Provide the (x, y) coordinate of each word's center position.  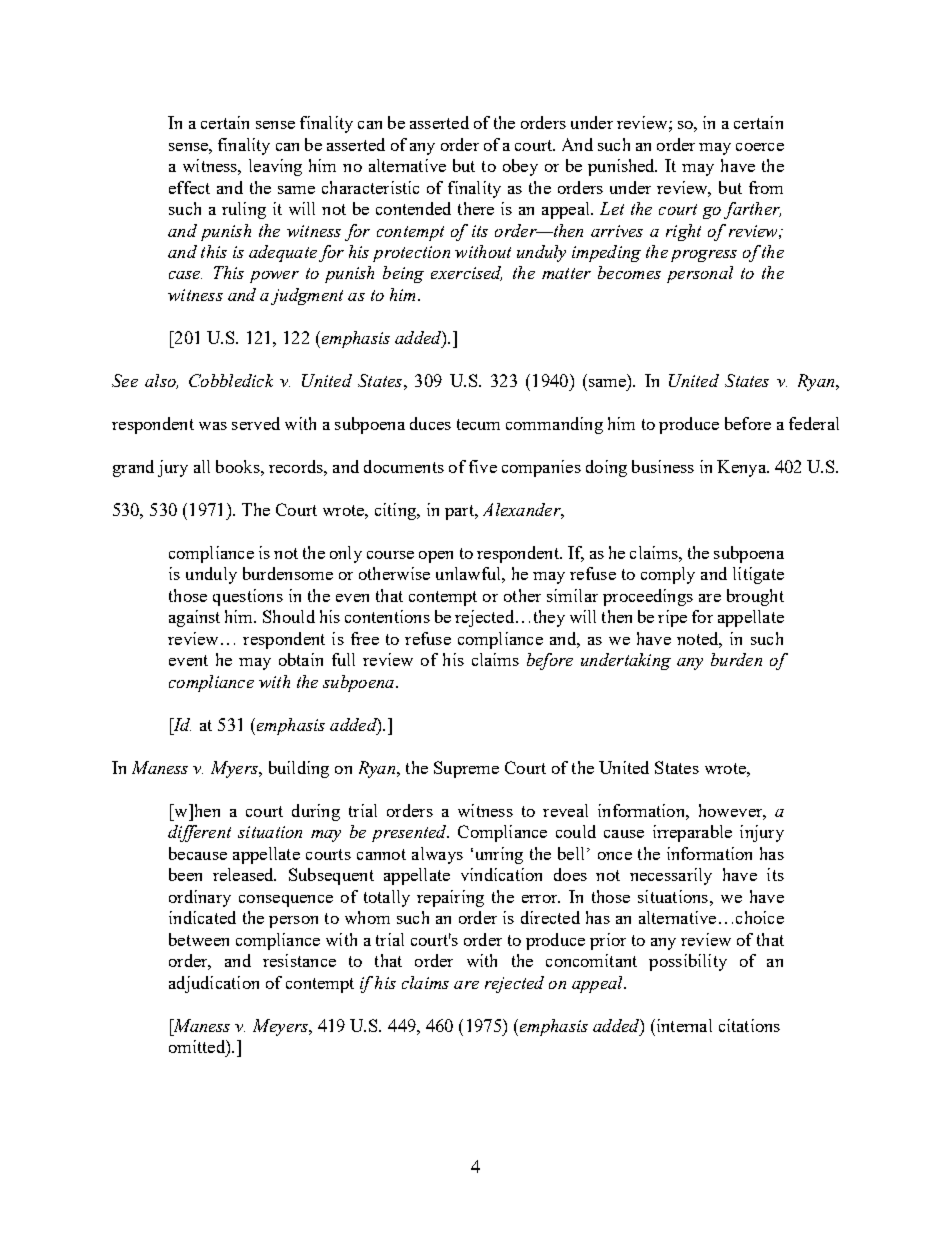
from (766, 187)
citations (749, 1025)
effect (189, 187)
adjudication (214, 984)
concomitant (591, 960)
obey (520, 167)
